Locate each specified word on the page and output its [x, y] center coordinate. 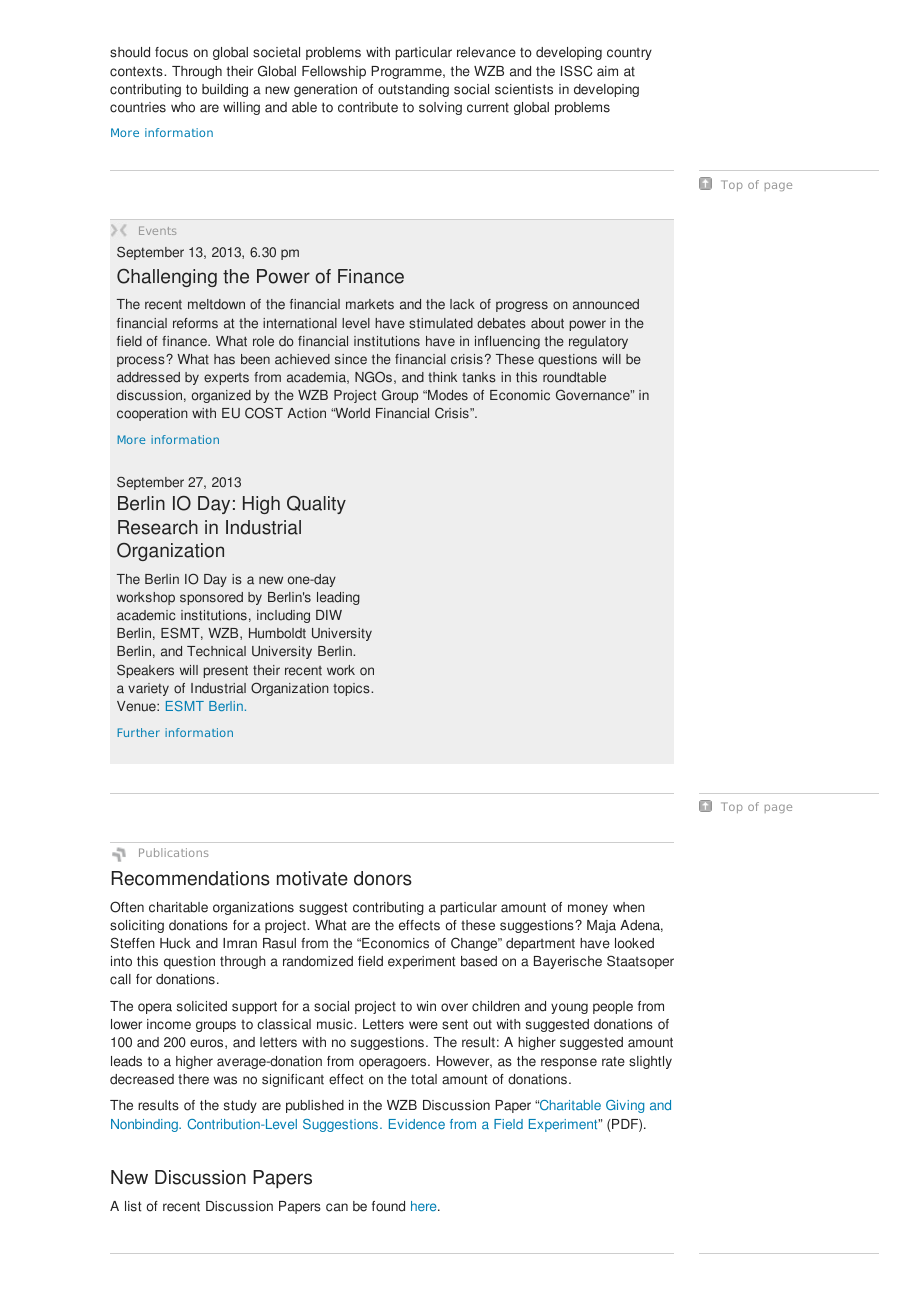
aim [607, 71]
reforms [195, 323]
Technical [216, 651]
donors [383, 878]
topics [352, 689]
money [588, 909]
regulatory [598, 342]
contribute [368, 107]
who [183, 107]
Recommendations [191, 878]
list [133, 1206]
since [351, 359]
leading [338, 598]
